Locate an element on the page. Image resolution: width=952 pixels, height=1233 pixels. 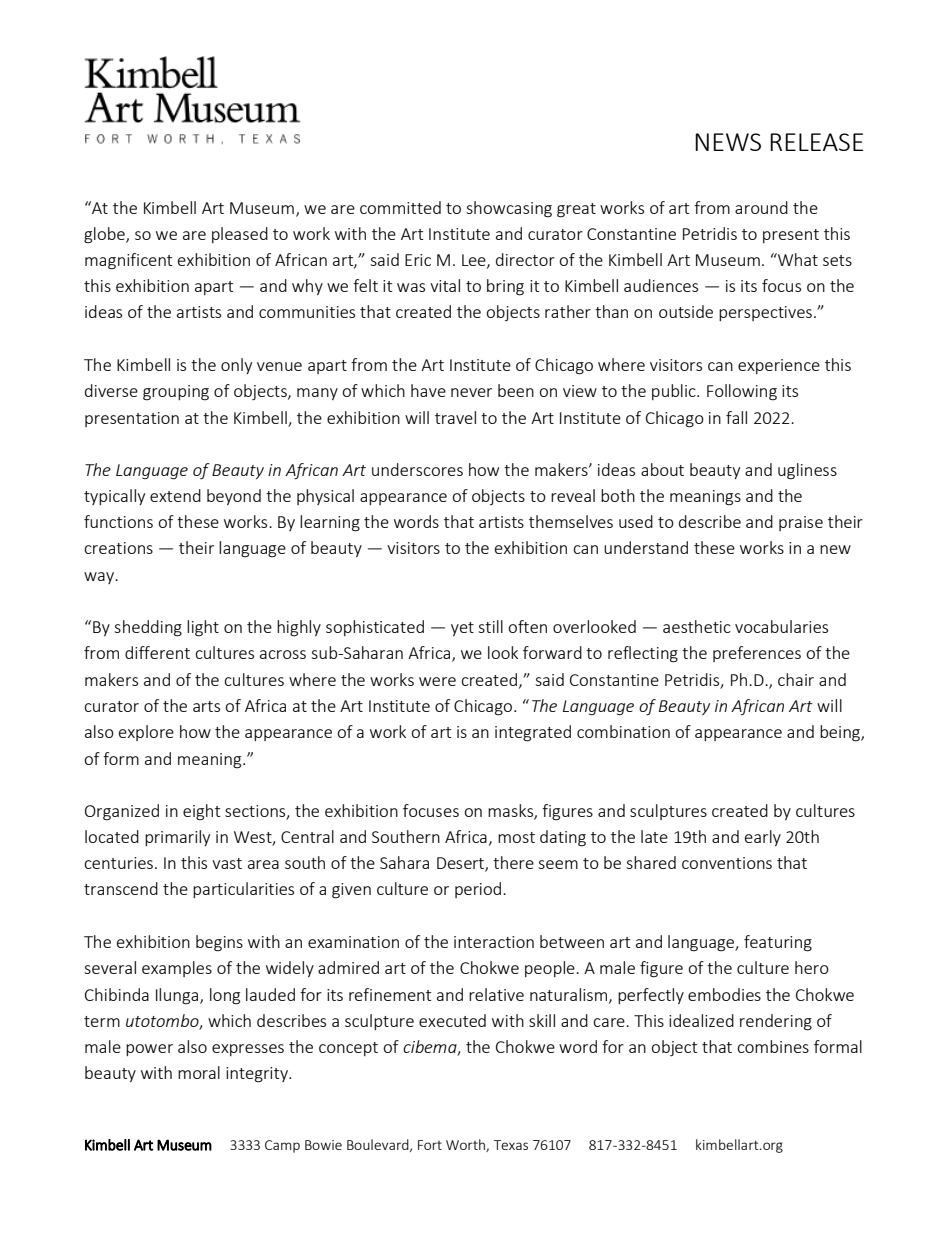
moral is located at coordinates (199, 1072).
